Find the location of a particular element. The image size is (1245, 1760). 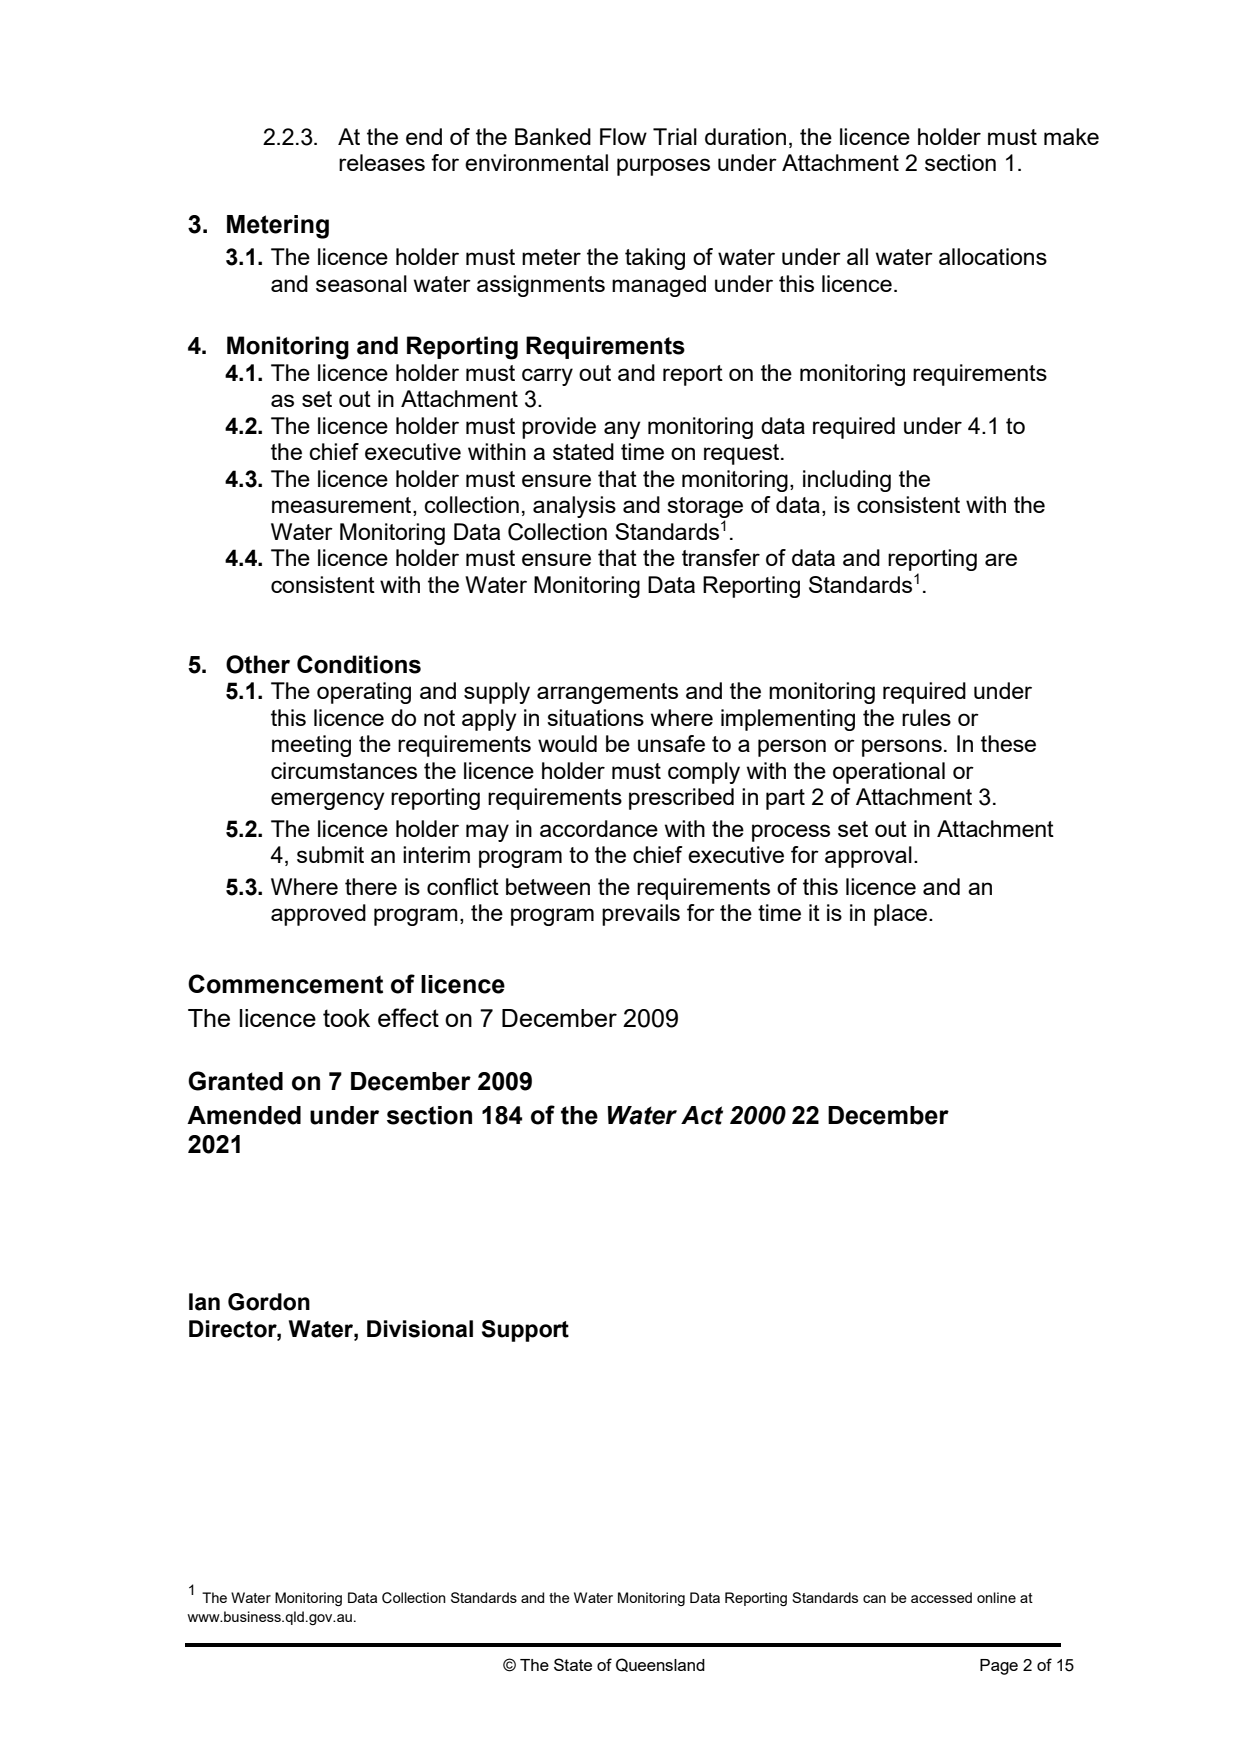

prevails is located at coordinates (641, 915).
